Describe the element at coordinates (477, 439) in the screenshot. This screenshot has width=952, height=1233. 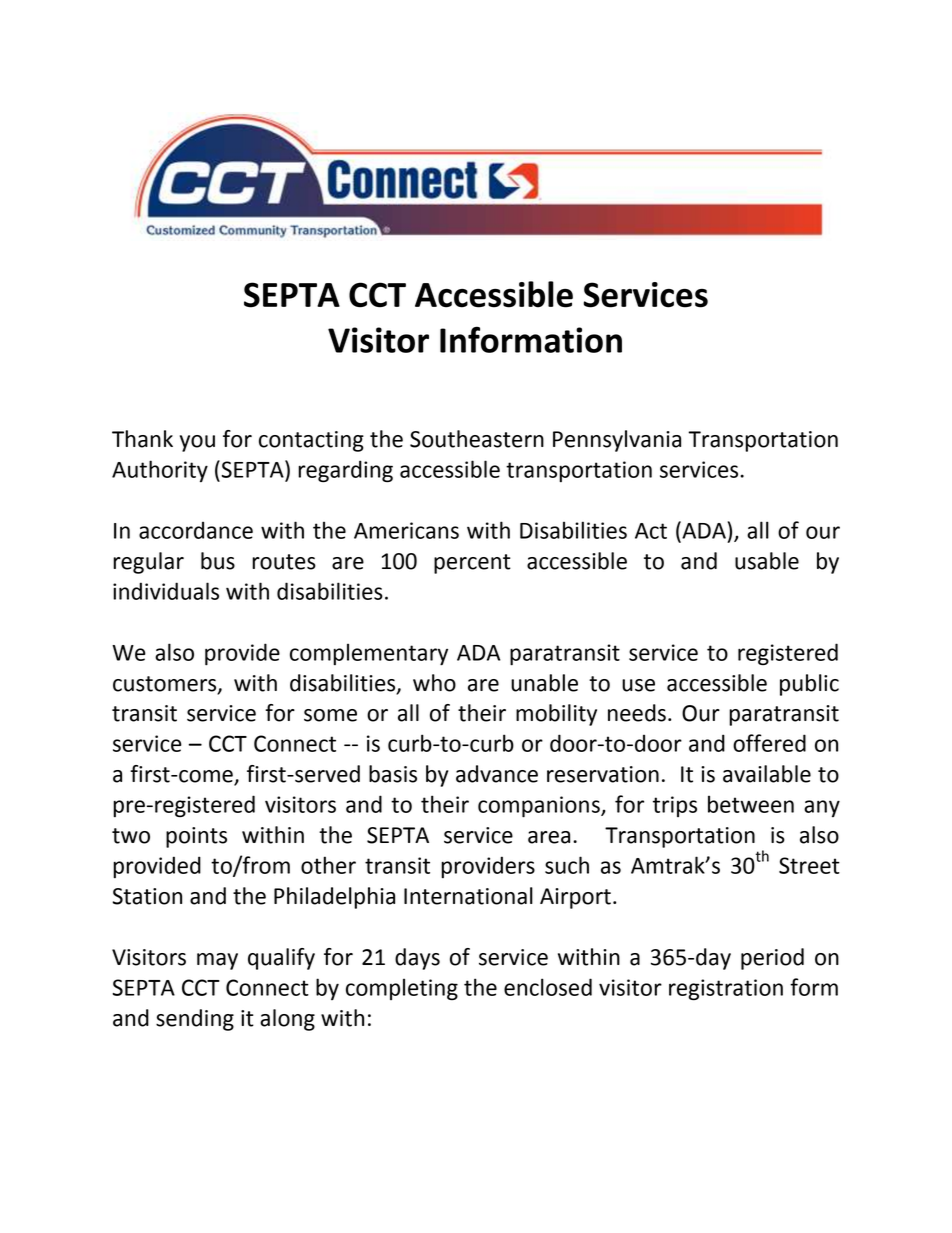
I see `Southeastern` at that location.
